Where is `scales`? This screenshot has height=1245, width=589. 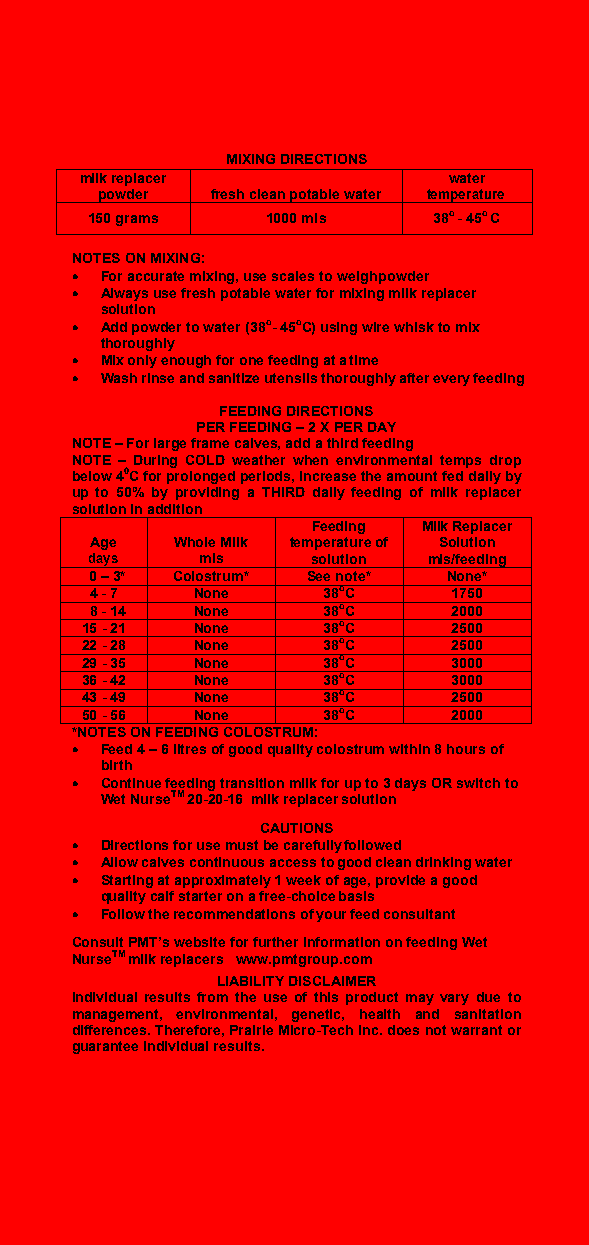
scales is located at coordinates (293, 276).
